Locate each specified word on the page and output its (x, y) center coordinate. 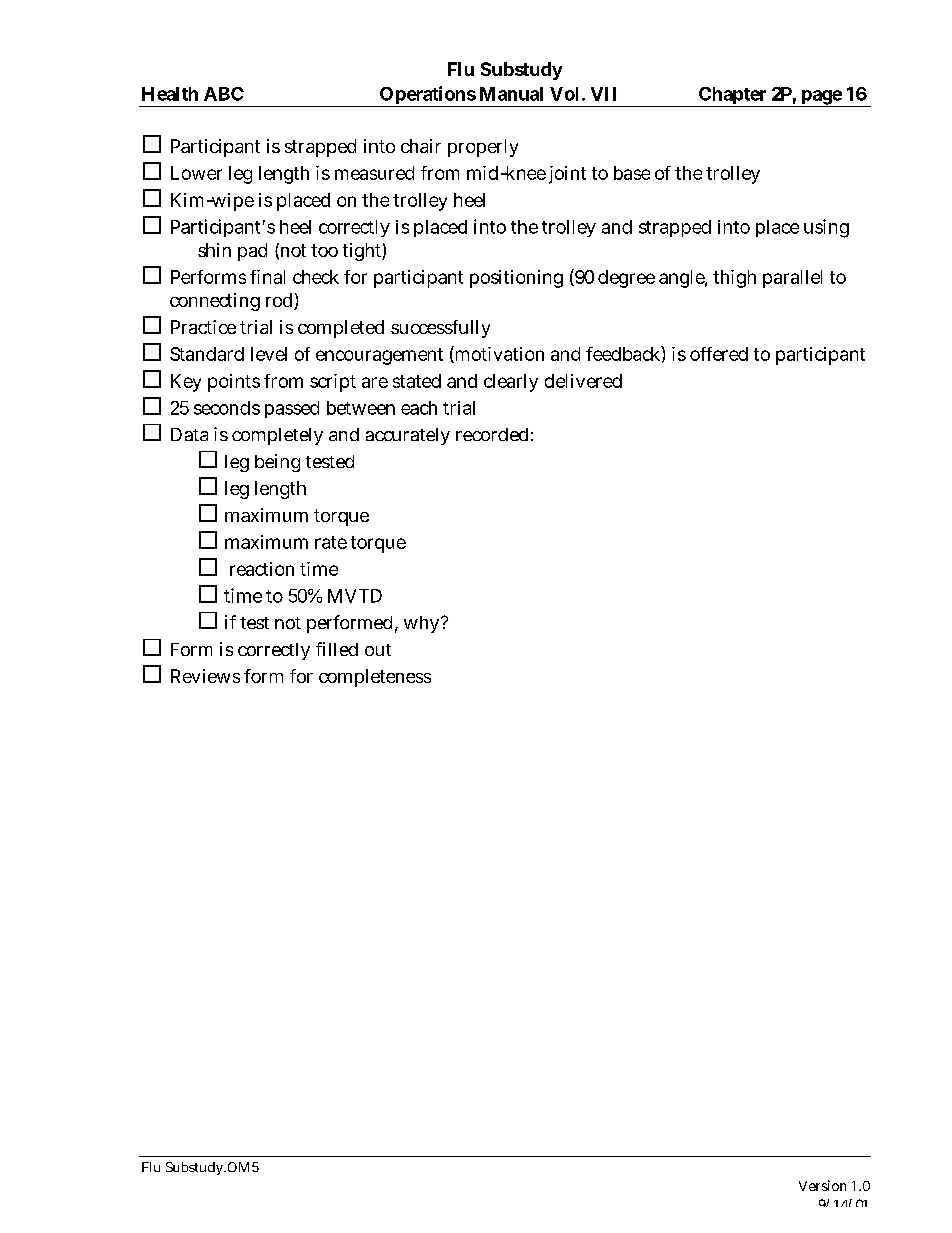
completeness (375, 678)
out (378, 650)
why (423, 624)
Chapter (733, 97)
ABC (224, 94)
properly (483, 148)
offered (719, 354)
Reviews (205, 676)
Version (822, 1185)
